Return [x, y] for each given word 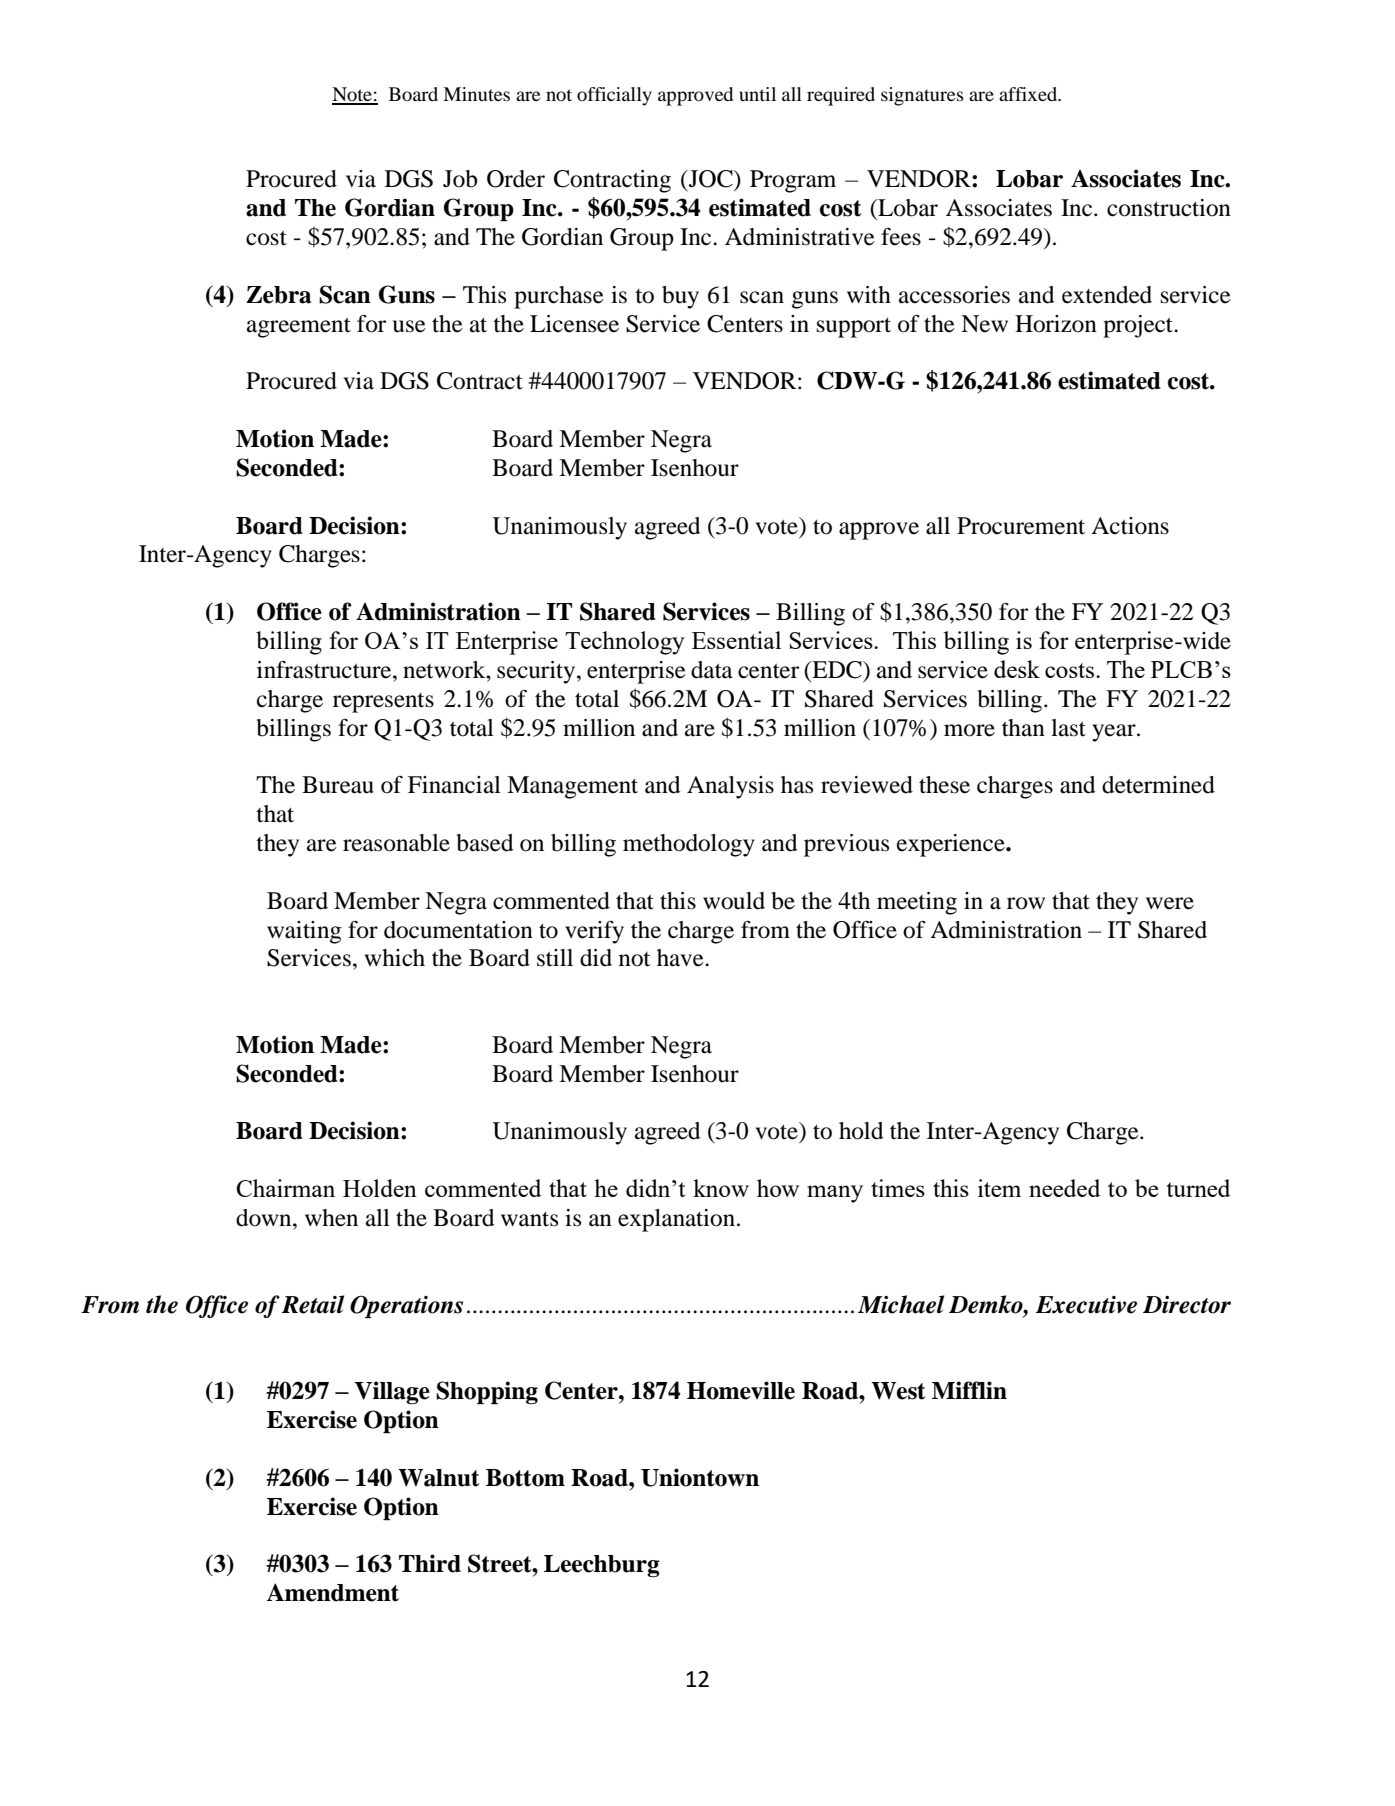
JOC [711, 179]
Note [353, 95]
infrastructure [325, 670]
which [395, 958]
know [721, 1188]
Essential [736, 640]
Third [430, 1563]
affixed [1029, 94]
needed [1064, 1188]
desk [1017, 669]
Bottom [525, 1478]
